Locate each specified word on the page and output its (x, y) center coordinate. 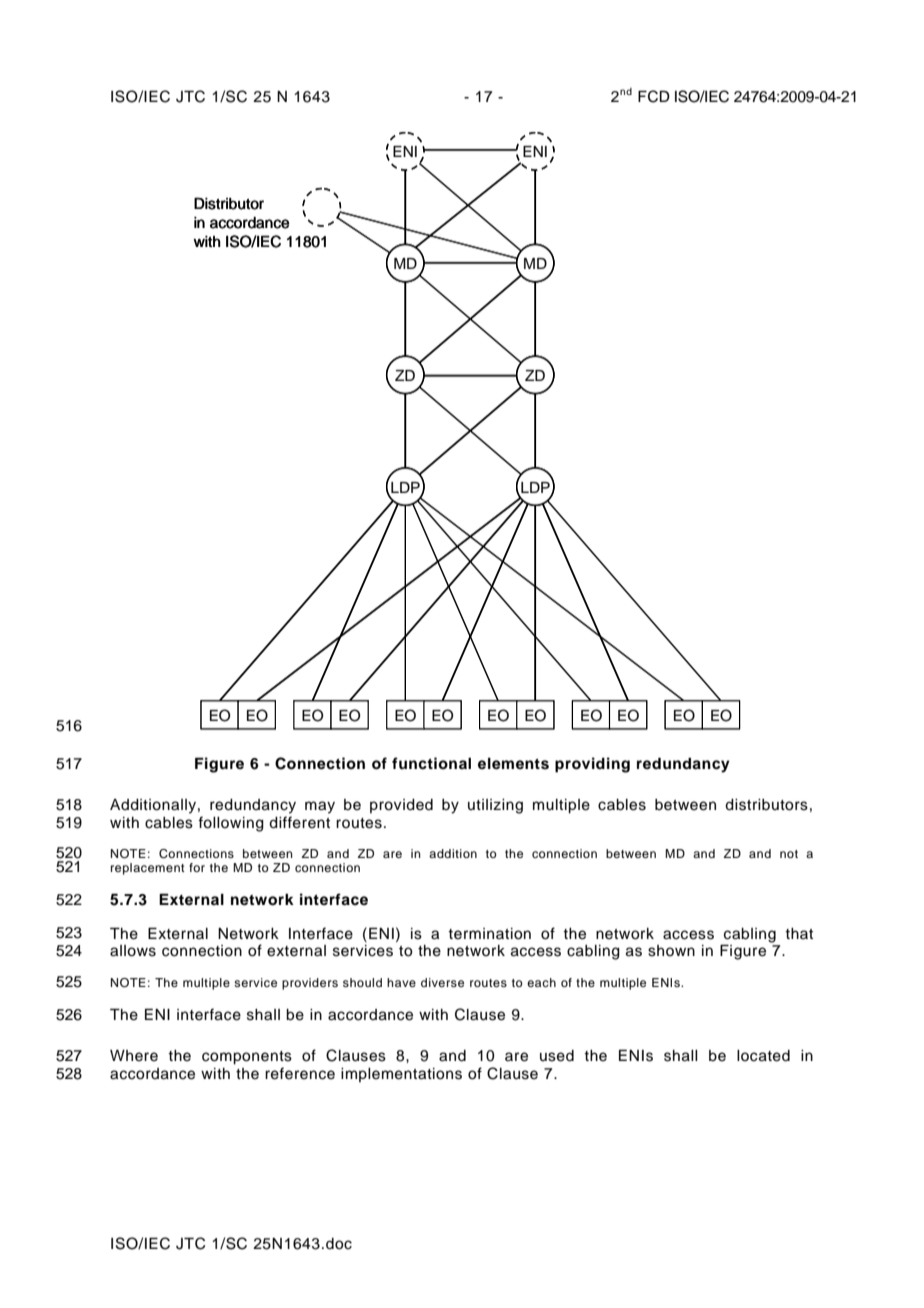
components (247, 1058)
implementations (401, 1075)
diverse (442, 982)
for (197, 867)
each (541, 982)
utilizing (495, 806)
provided (401, 806)
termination (489, 934)
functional (431, 763)
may (320, 807)
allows (133, 951)
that (799, 933)
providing (592, 765)
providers (310, 984)
